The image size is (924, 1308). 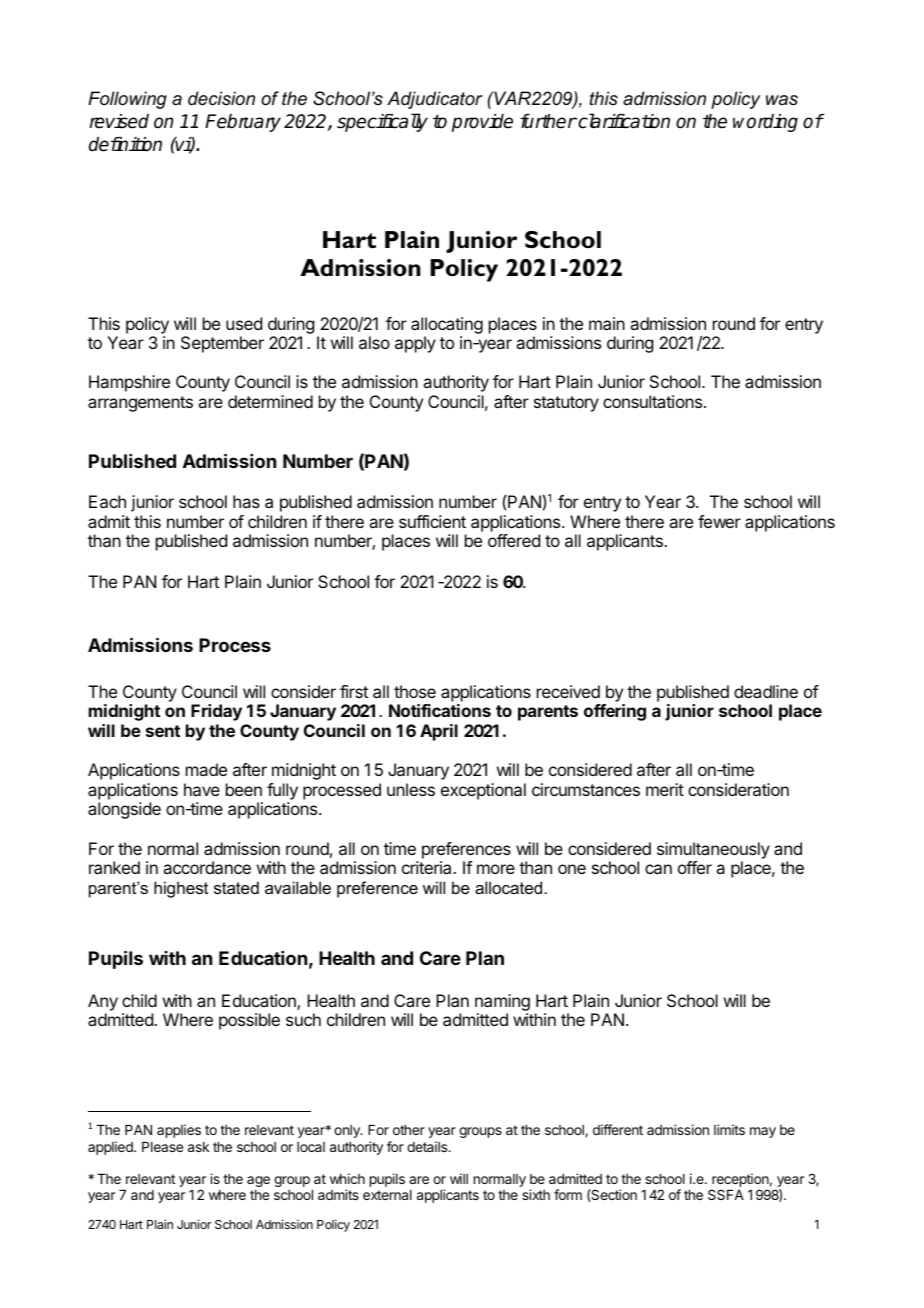 What do you see at coordinates (435, 100) in the screenshot?
I see `Adjudicator` at bounding box center [435, 100].
